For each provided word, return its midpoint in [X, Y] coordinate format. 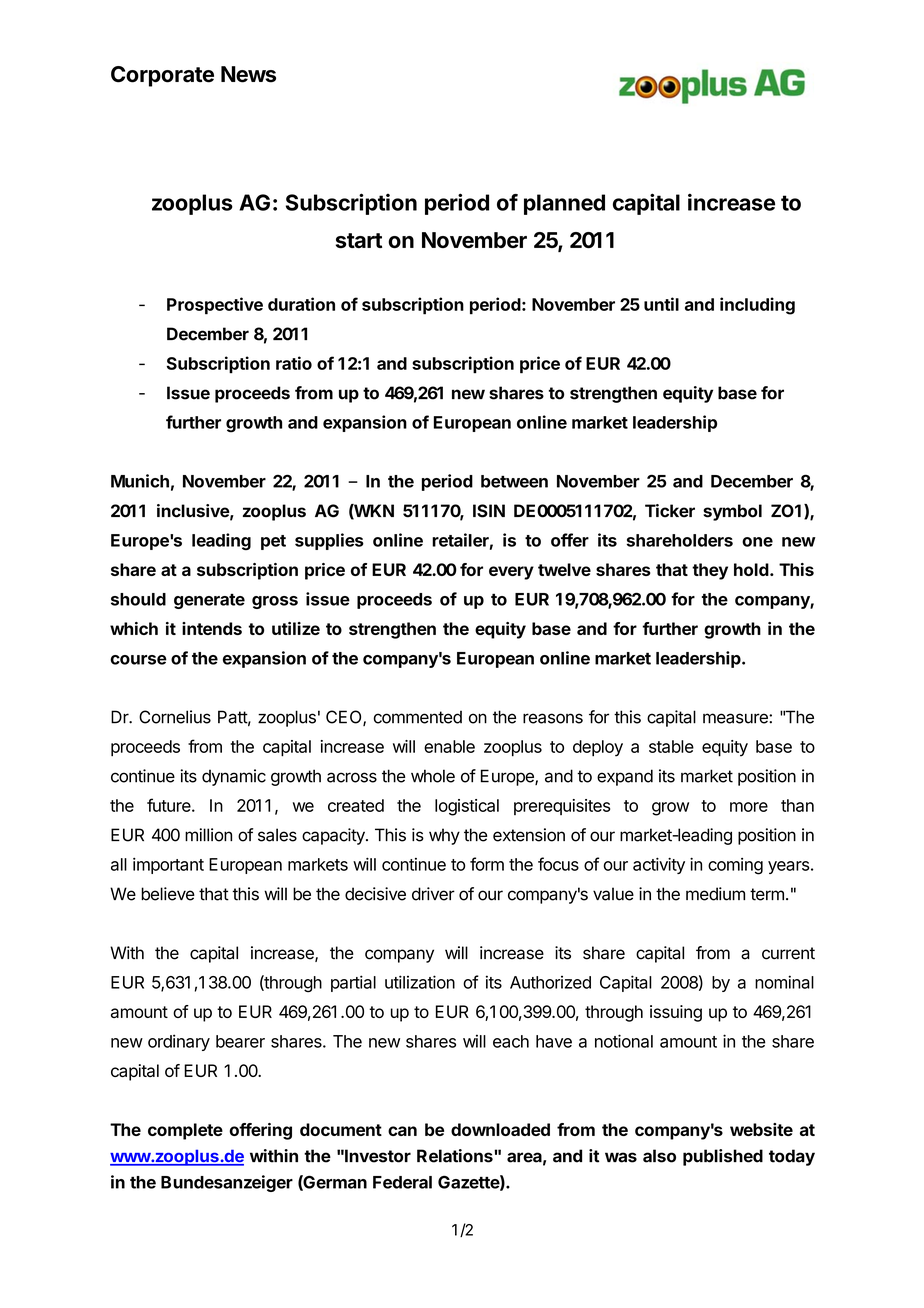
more [749, 807]
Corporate [162, 76]
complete [185, 1131]
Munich [140, 481]
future [170, 805]
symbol [732, 512]
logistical [467, 807]
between [514, 481]
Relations [456, 1156]
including [757, 306]
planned [564, 204]
